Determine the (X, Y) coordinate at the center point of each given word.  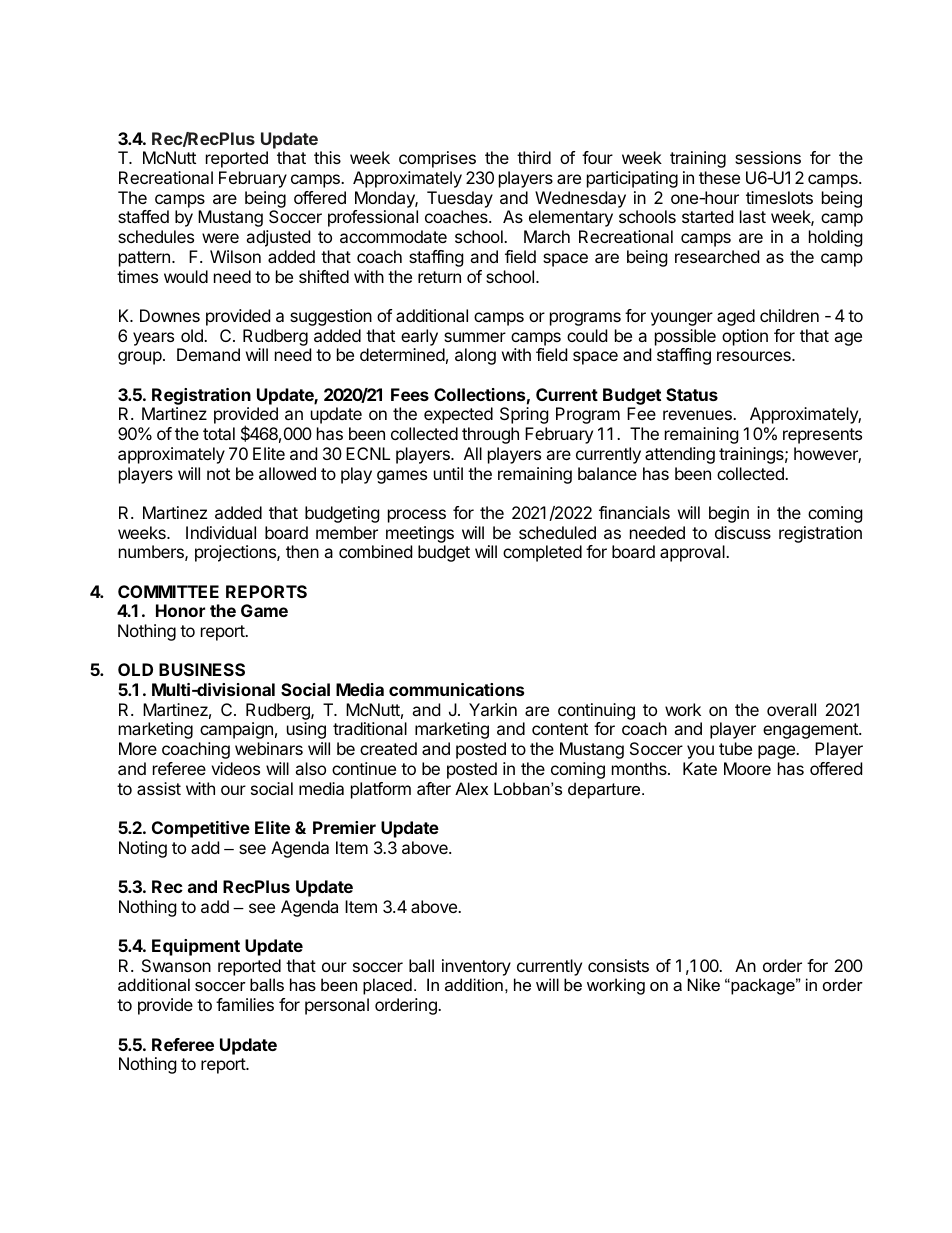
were (220, 238)
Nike (704, 984)
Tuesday (460, 199)
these (719, 177)
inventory (476, 967)
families (245, 1004)
